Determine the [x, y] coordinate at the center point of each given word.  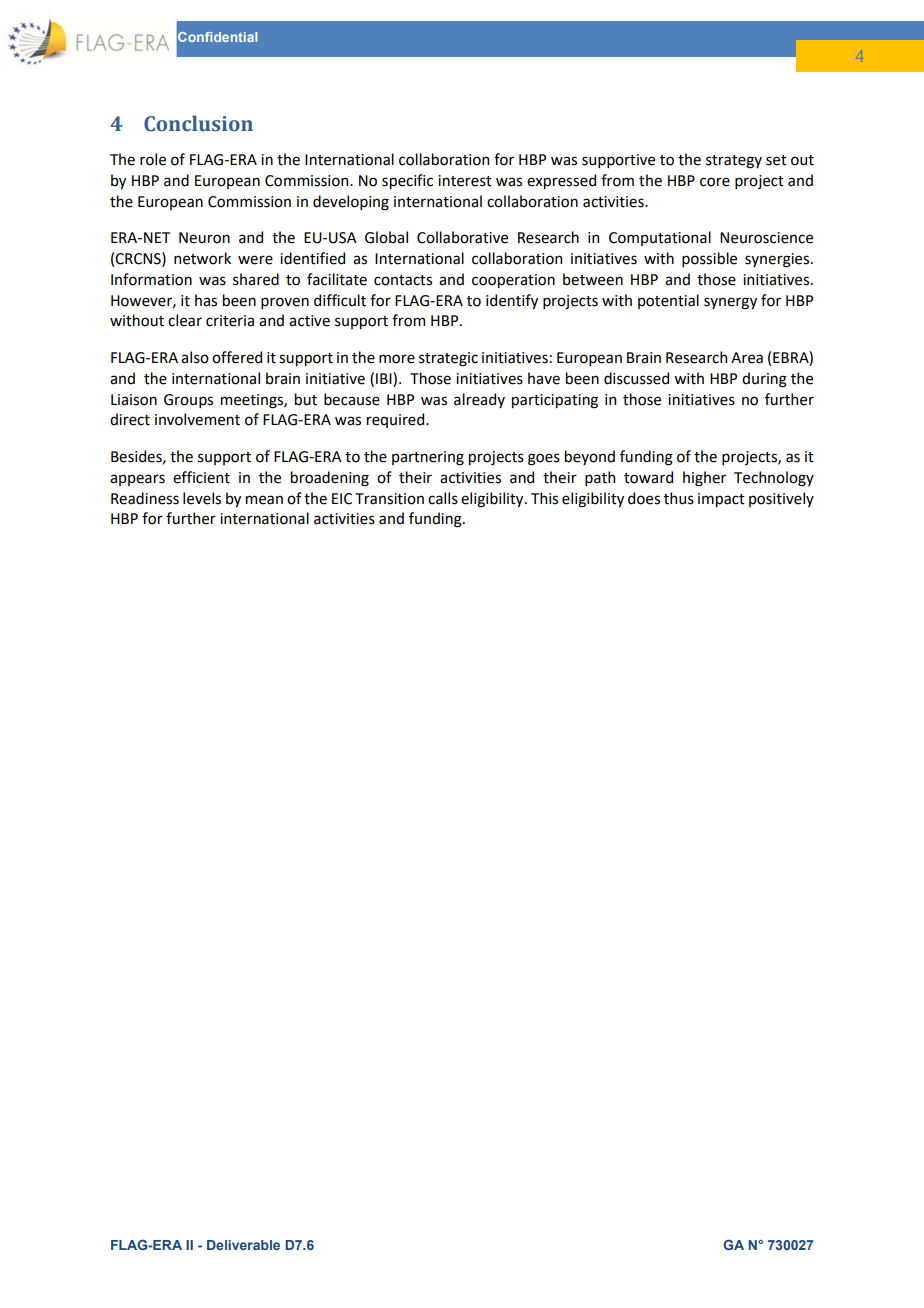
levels [202, 498]
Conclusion [198, 124]
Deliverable [243, 1245]
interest [465, 181]
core [715, 182]
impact [721, 500]
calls [443, 498]
